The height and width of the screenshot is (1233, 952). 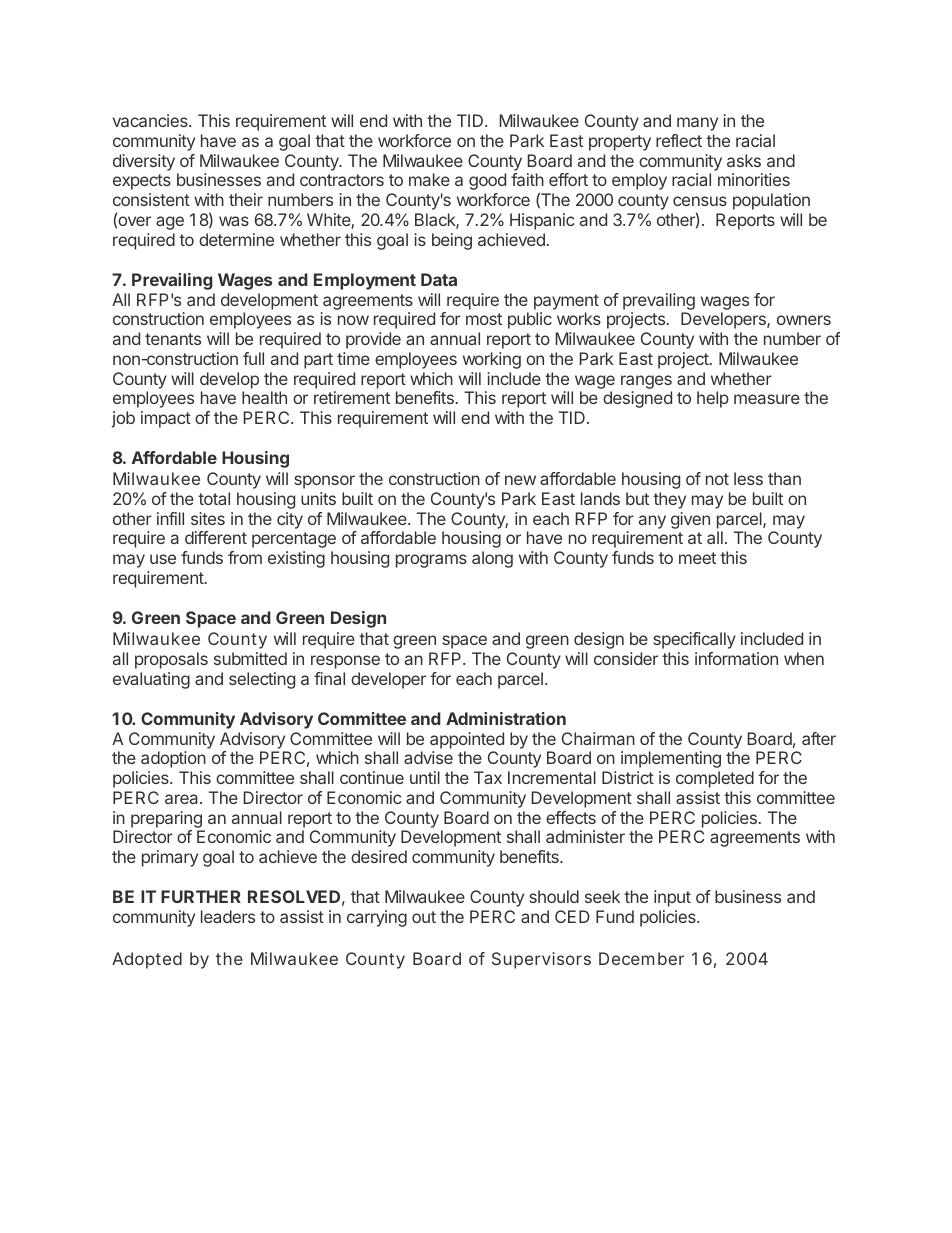 What do you see at coordinates (228, 916) in the screenshot?
I see `leaders` at bounding box center [228, 916].
